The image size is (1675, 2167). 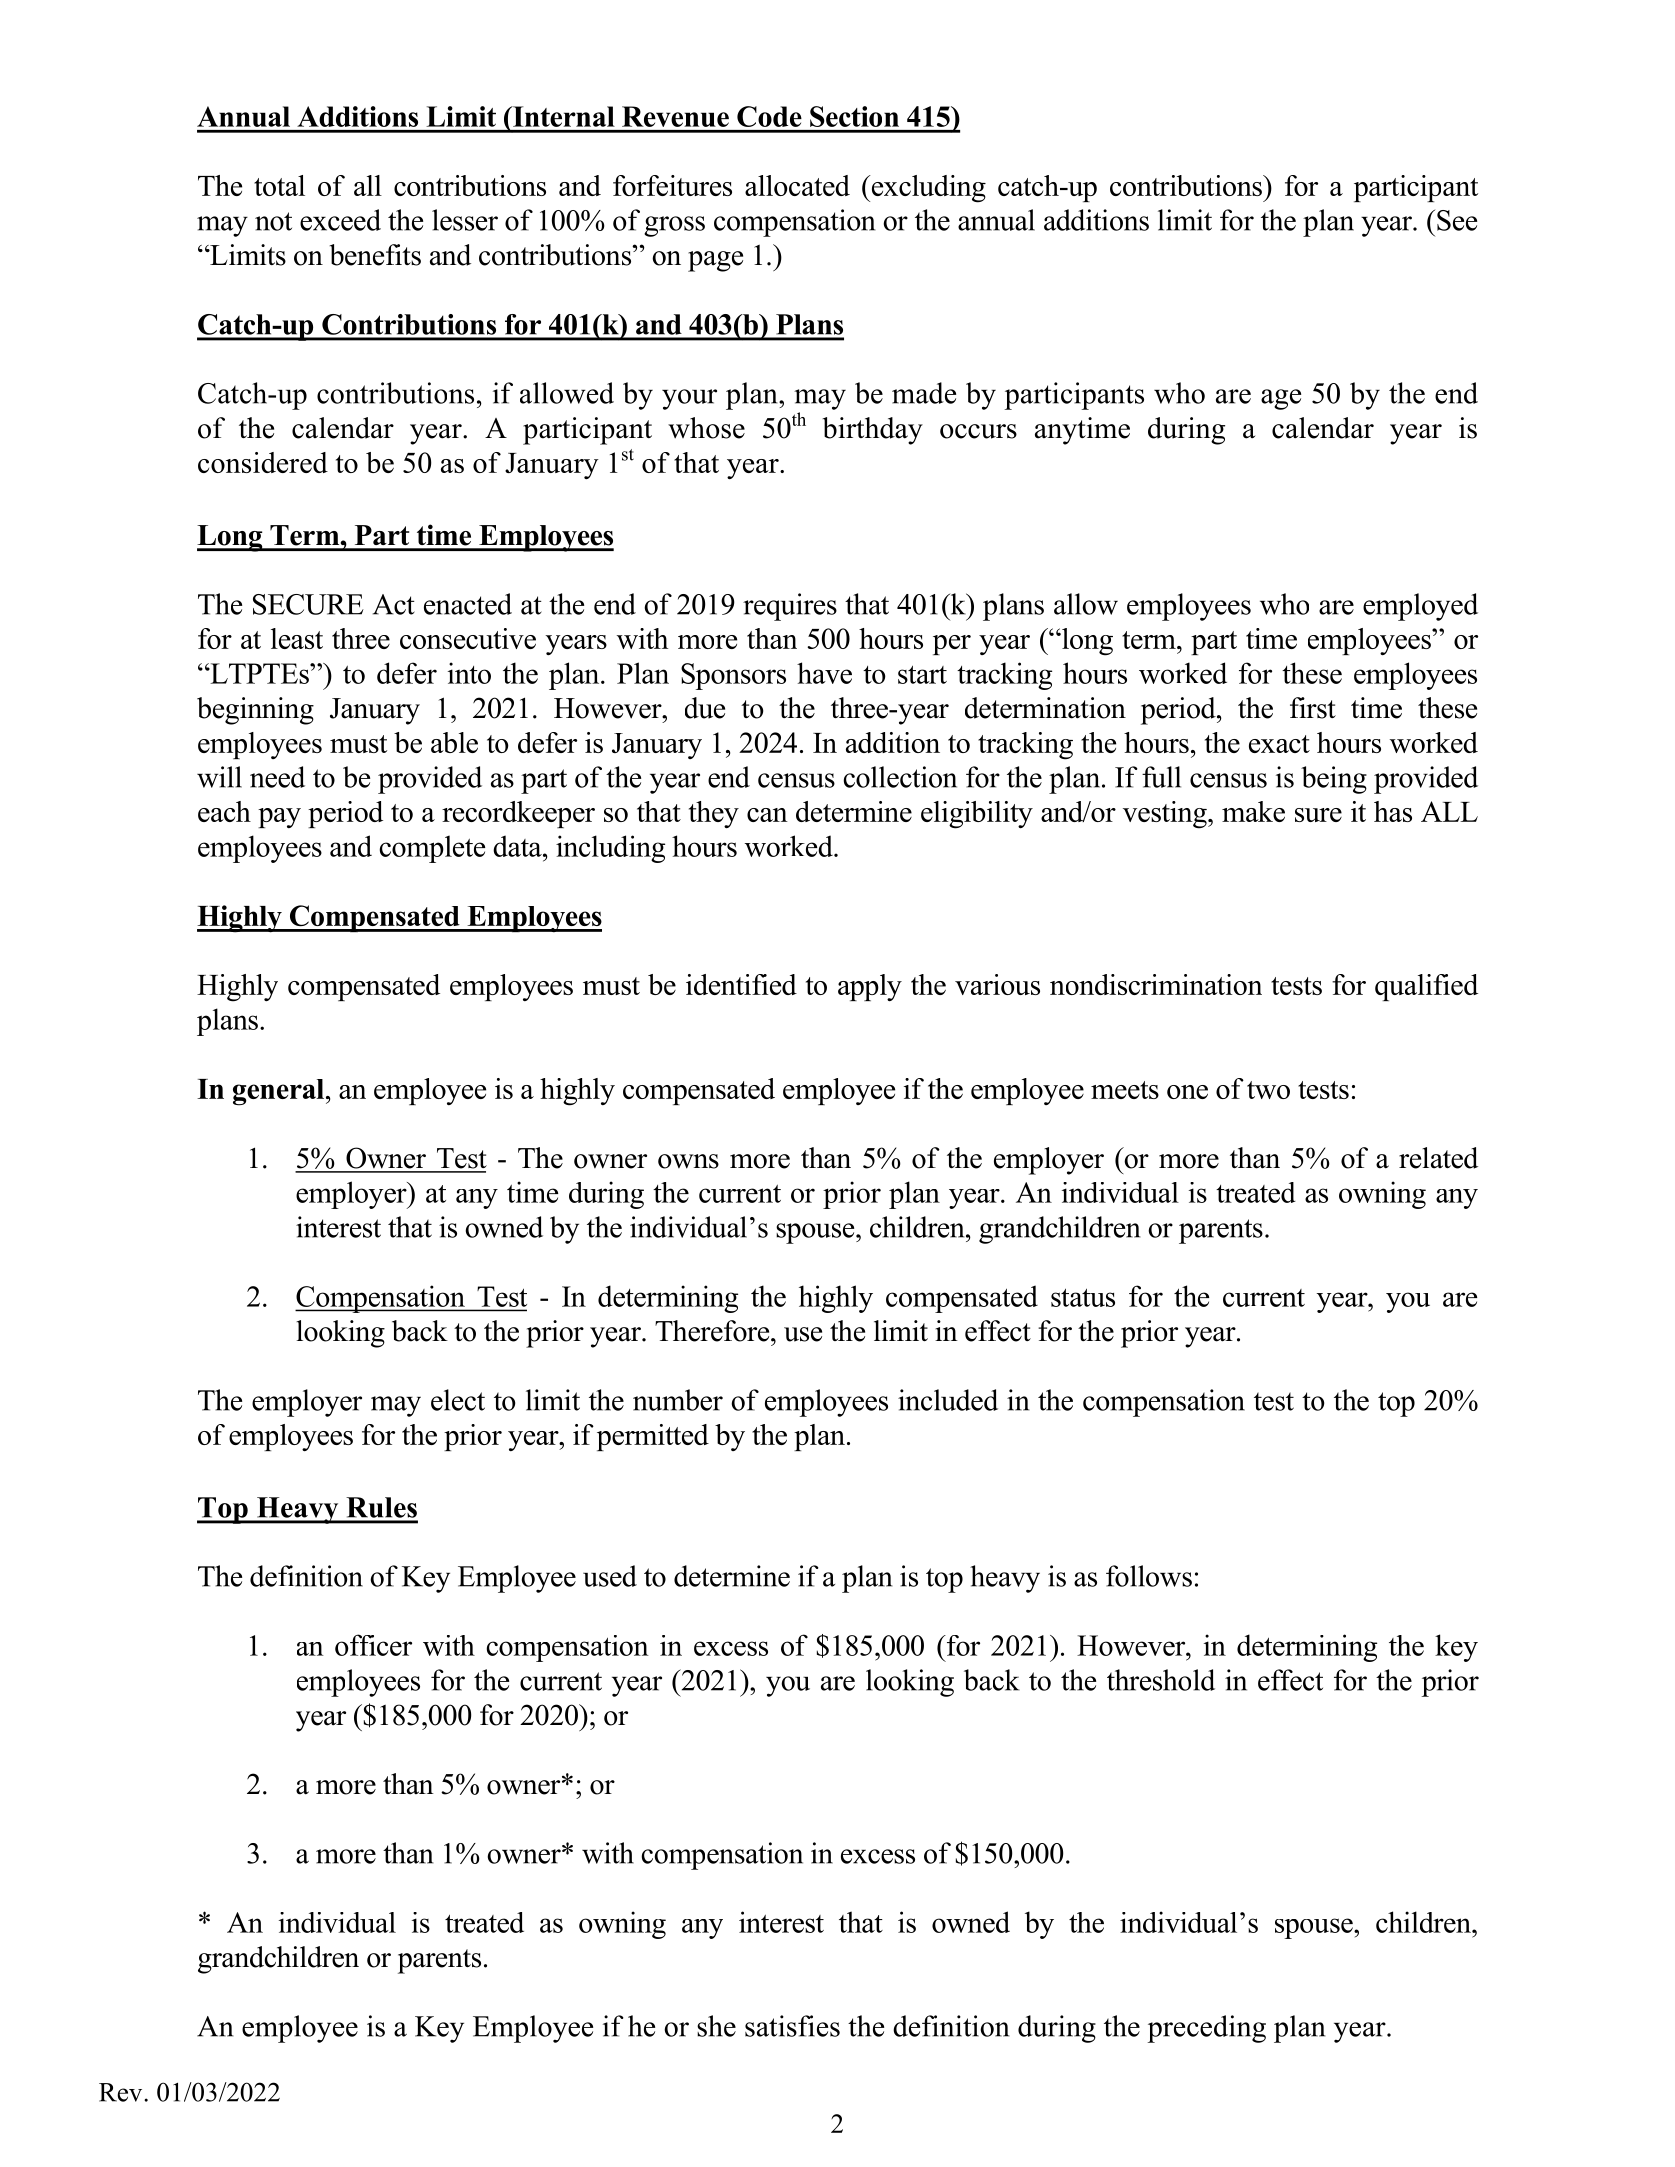 I want to click on she, so click(x=716, y=2026).
